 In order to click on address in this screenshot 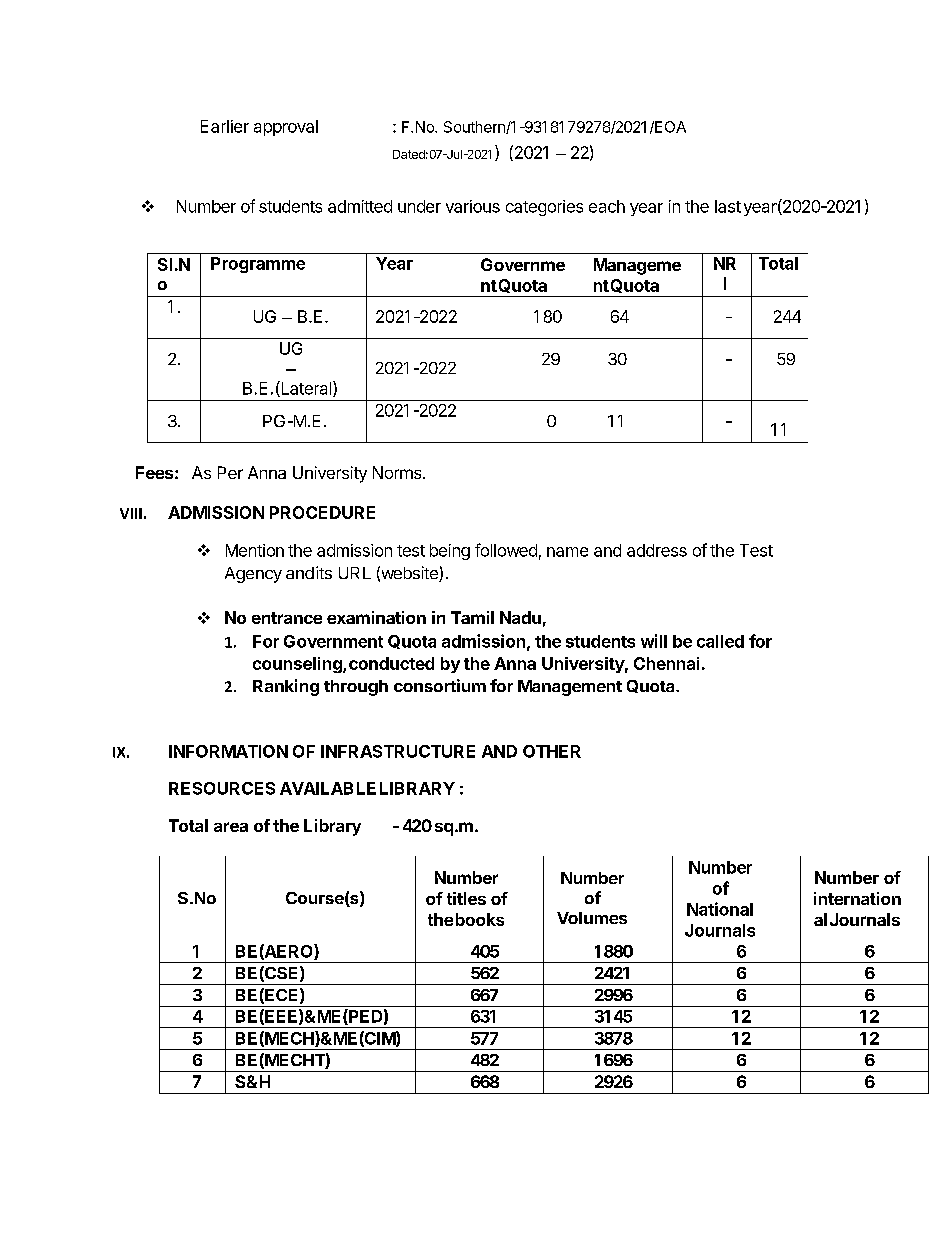, I will do `click(657, 550)`.
